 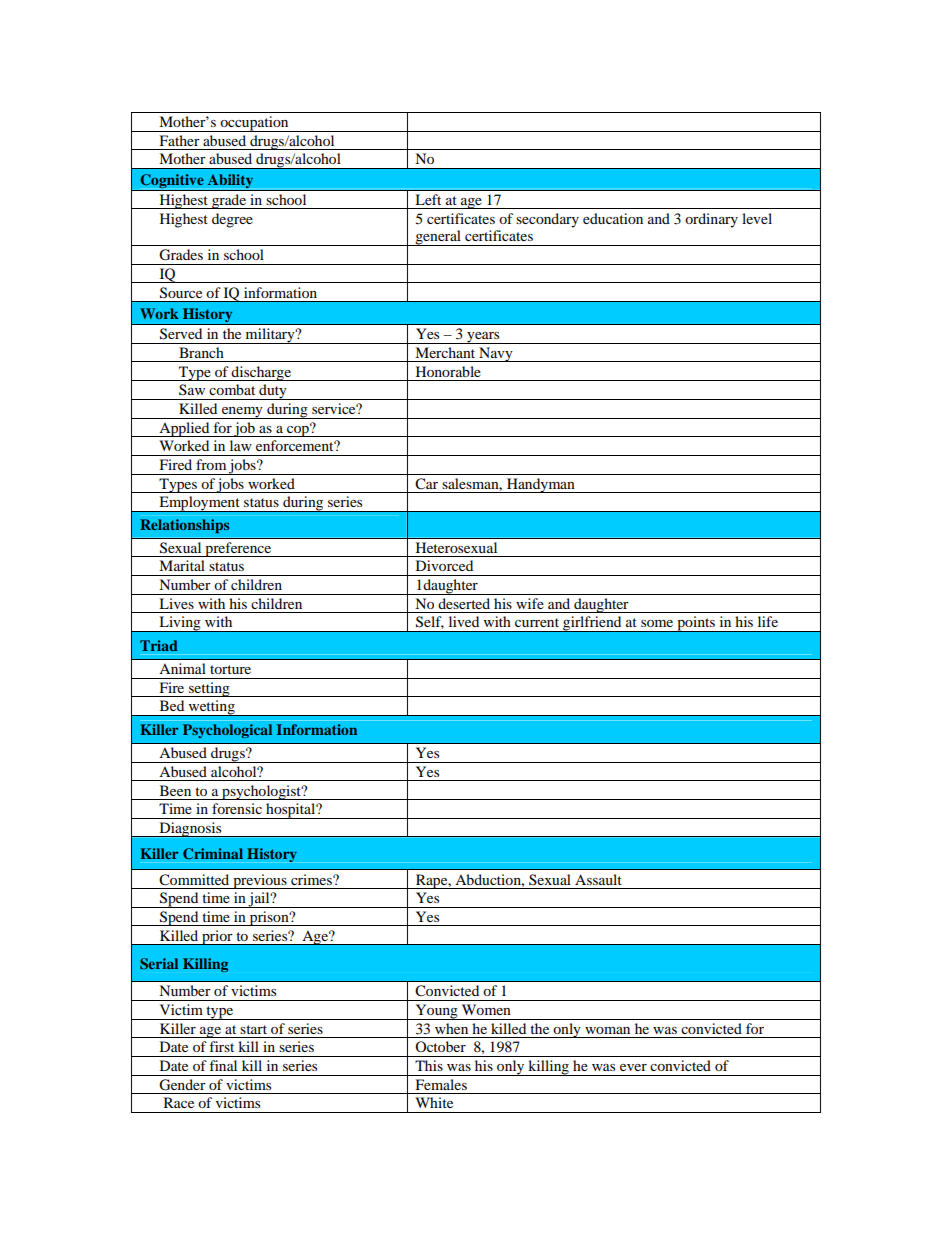 I want to click on some, so click(x=657, y=623).
